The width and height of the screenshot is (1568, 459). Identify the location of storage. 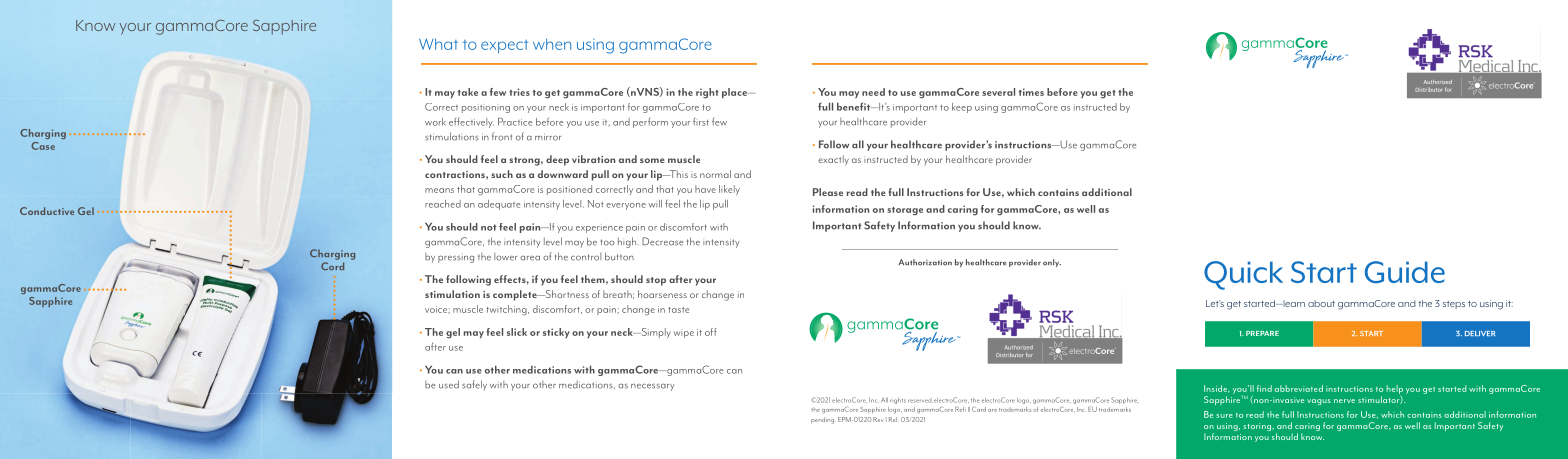
(905, 211).
